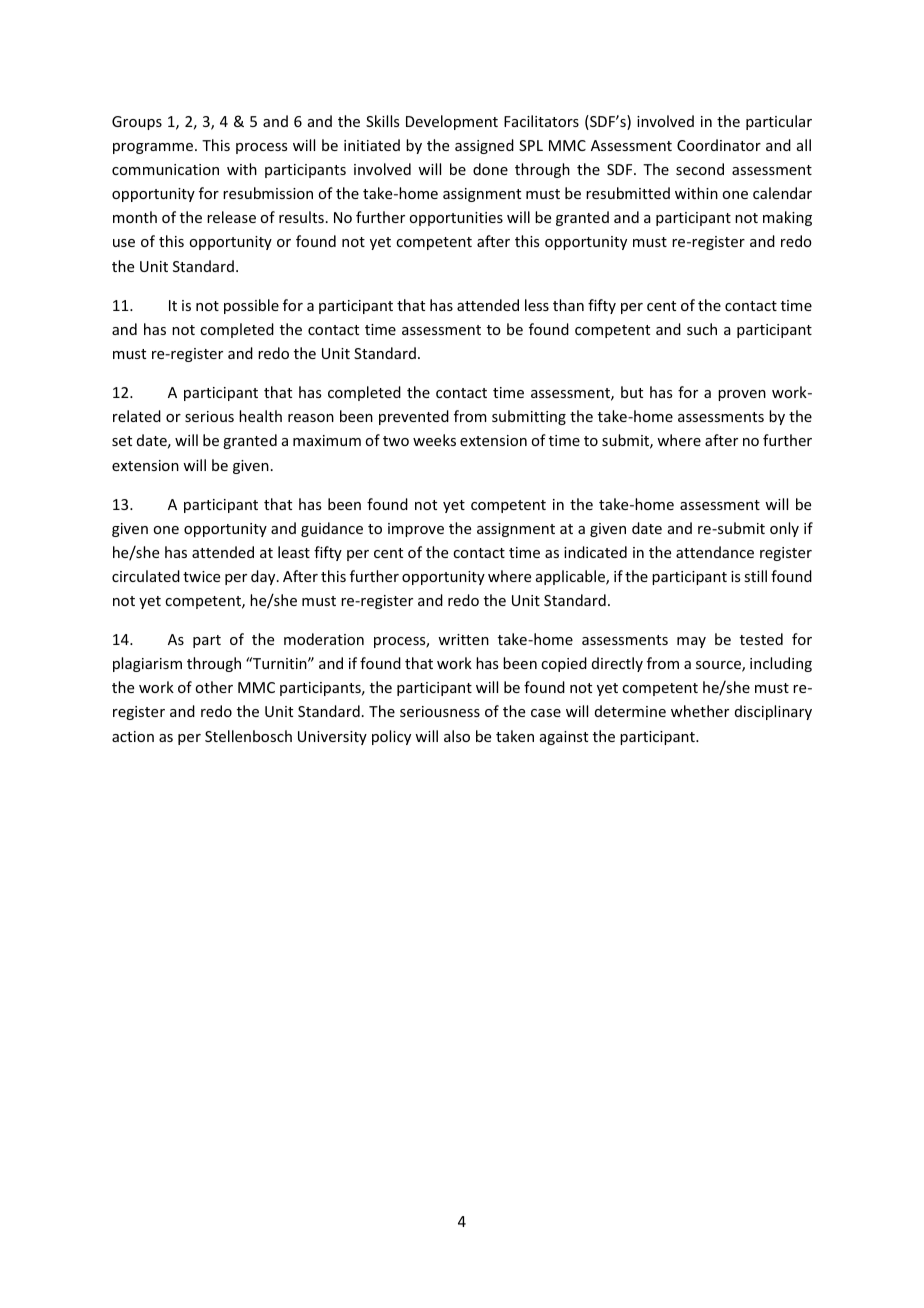  Describe the element at coordinates (457, 736) in the screenshot. I see `also` at that location.
